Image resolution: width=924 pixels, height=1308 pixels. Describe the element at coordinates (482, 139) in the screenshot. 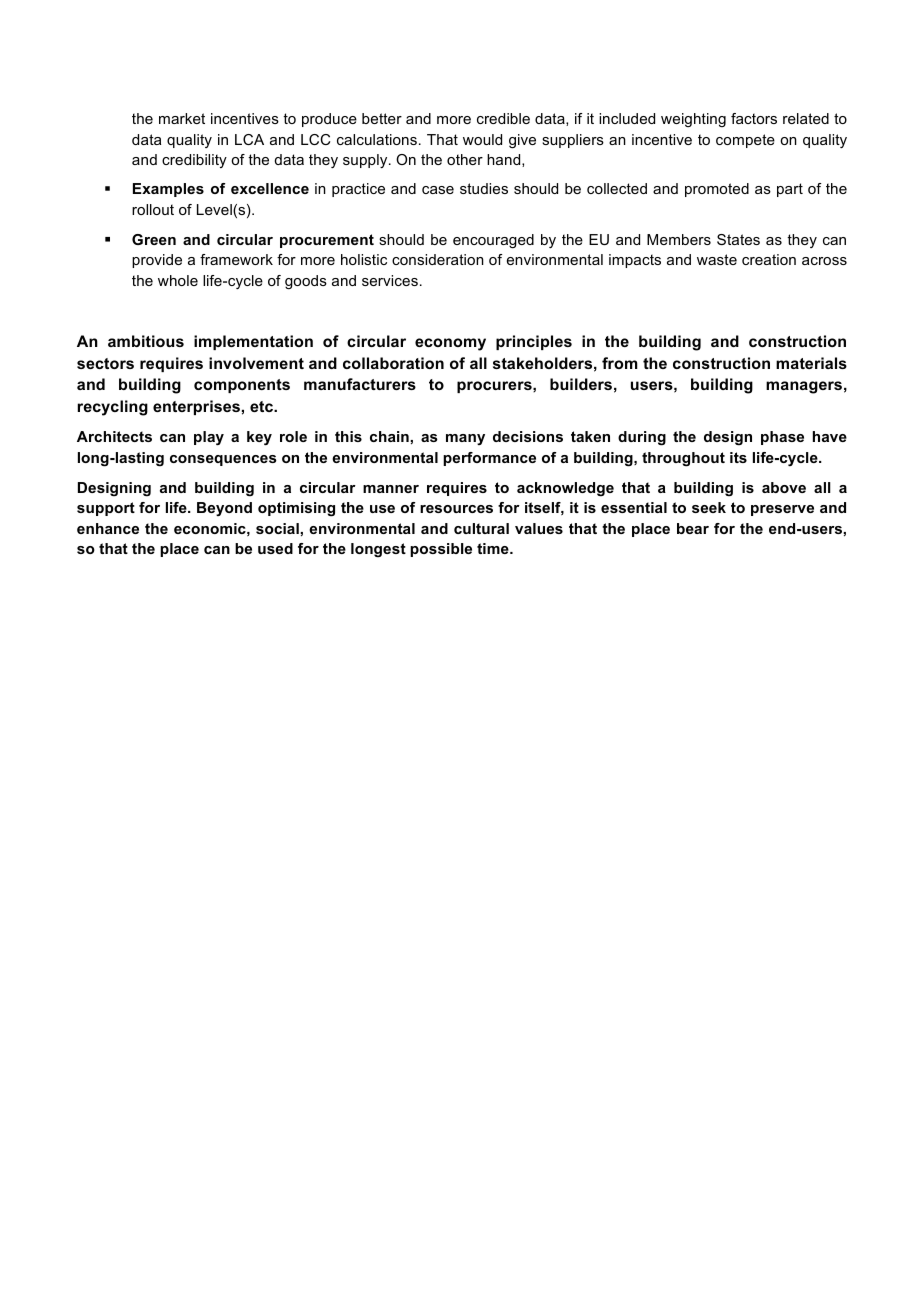

I see `would` at that location.
